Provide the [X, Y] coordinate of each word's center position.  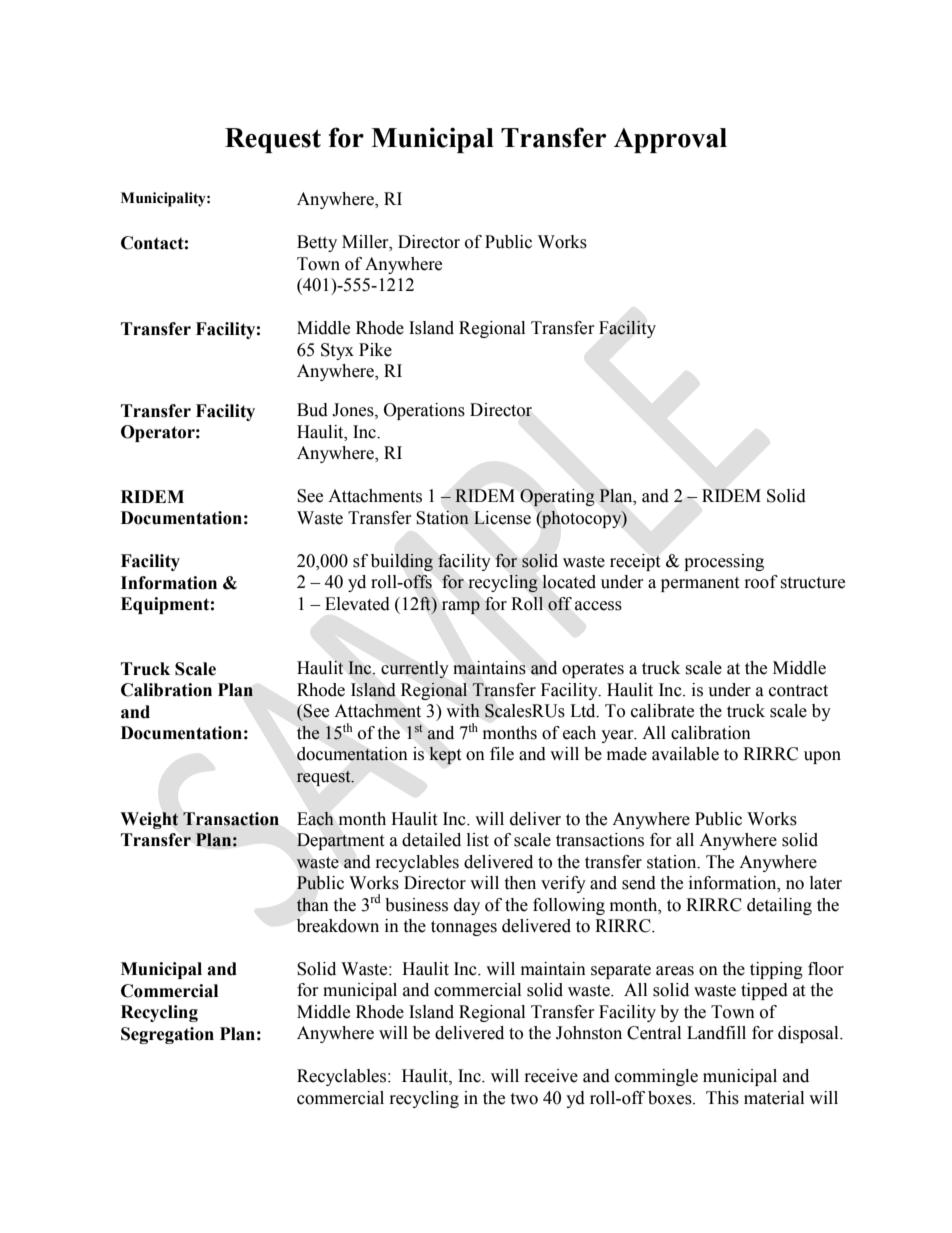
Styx [337, 351]
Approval [670, 140]
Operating [557, 498]
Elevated [357, 604]
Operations [424, 411]
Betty [317, 243]
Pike [375, 350]
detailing [779, 906]
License [502, 518]
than [313, 904]
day [467, 906]
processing [724, 562]
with [463, 710]
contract [798, 691]
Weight [149, 820]
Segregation [167, 1035]
